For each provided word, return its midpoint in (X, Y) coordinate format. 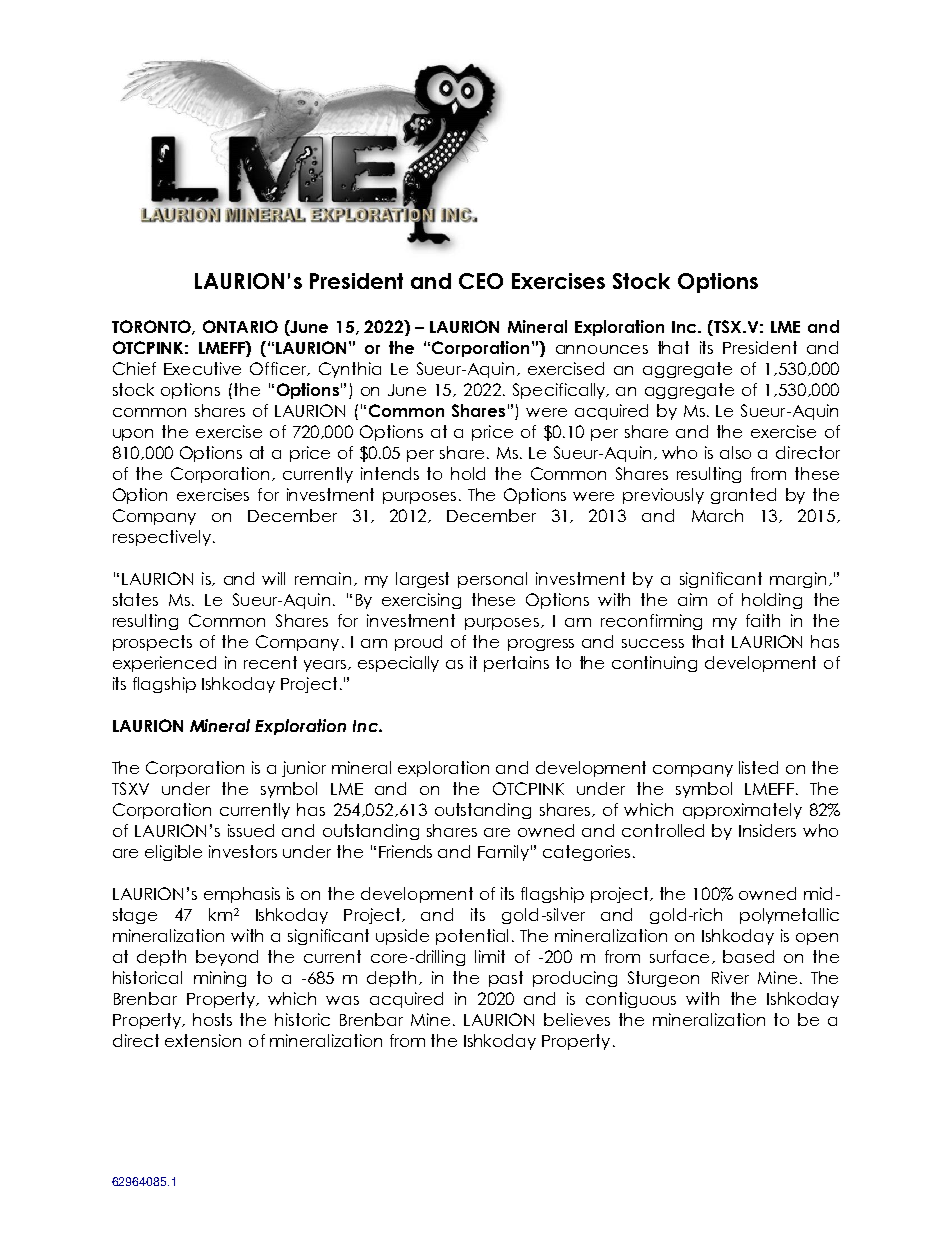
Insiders (767, 830)
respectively (163, 538)
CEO (481, 281)
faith (763, 620)
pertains (516, 664)
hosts (212, 1019)
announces (602, 349)
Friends (405, 851)
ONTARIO (240, 326)
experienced (164, 664)
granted (743, 496)
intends (390, 473)
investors (243, 851)
